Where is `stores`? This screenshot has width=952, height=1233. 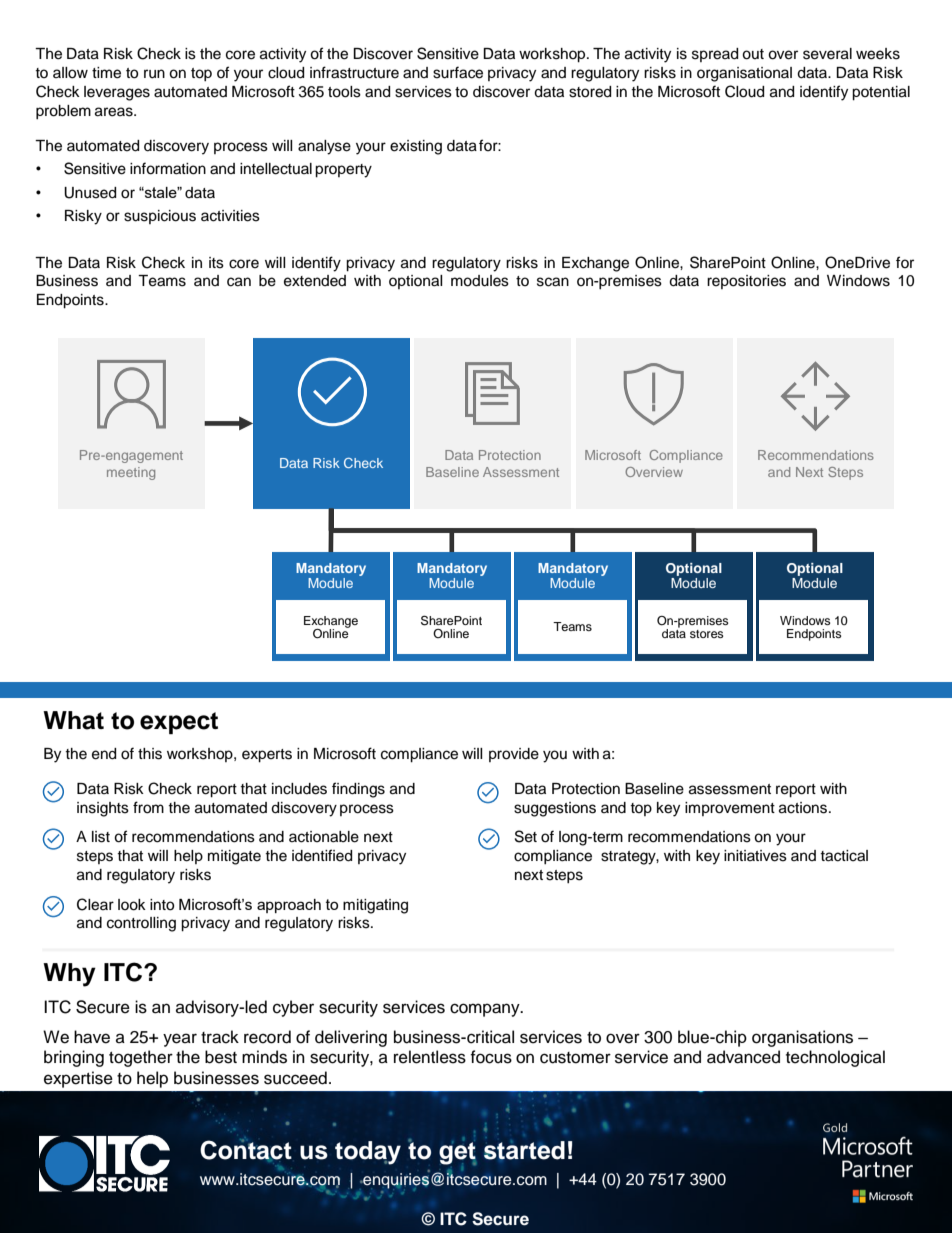 stores is located at coordinates (707, 634).
